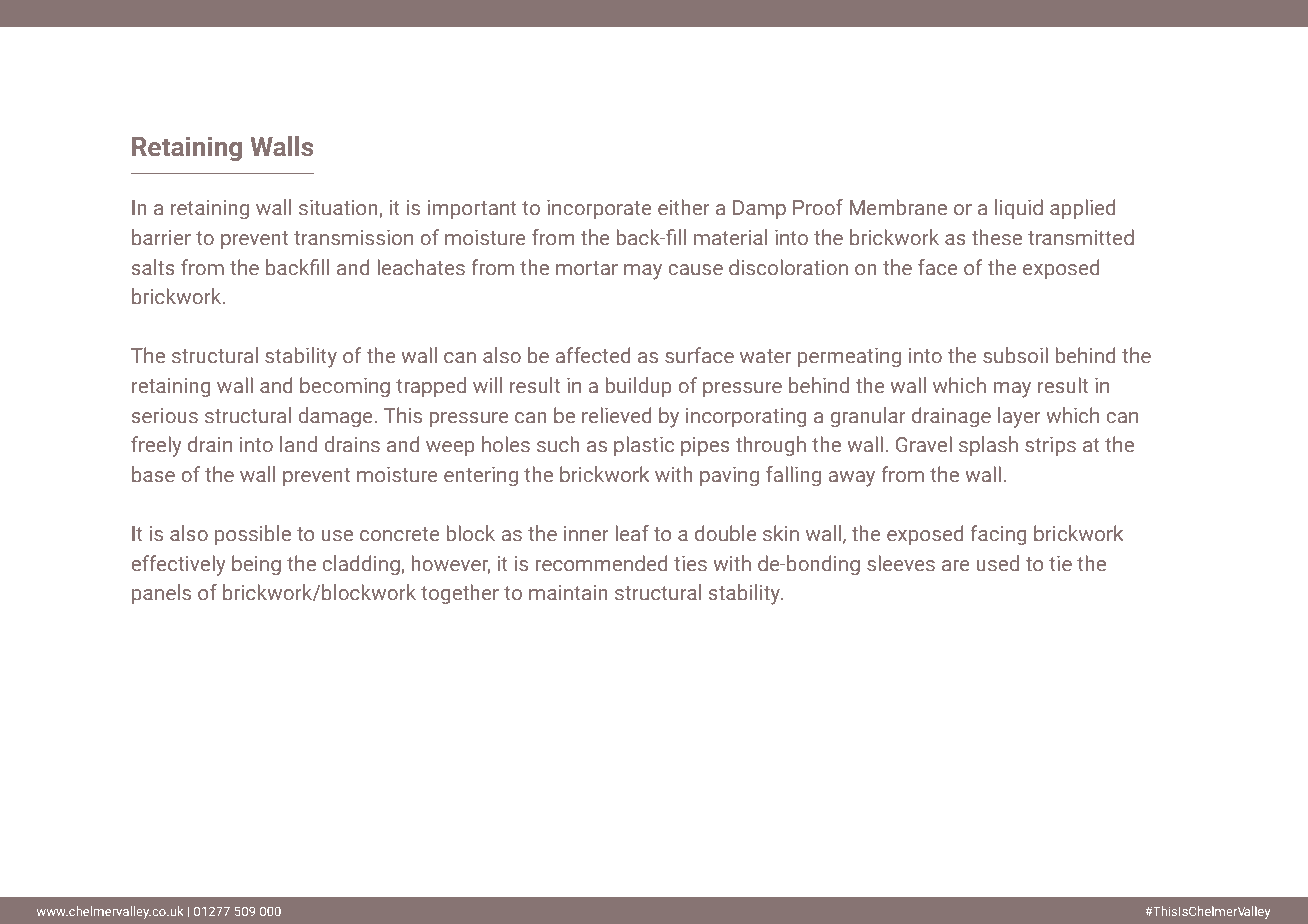  Describe the element at coordinates (339, 209) in the screenshot. I see `situation` at that location.
